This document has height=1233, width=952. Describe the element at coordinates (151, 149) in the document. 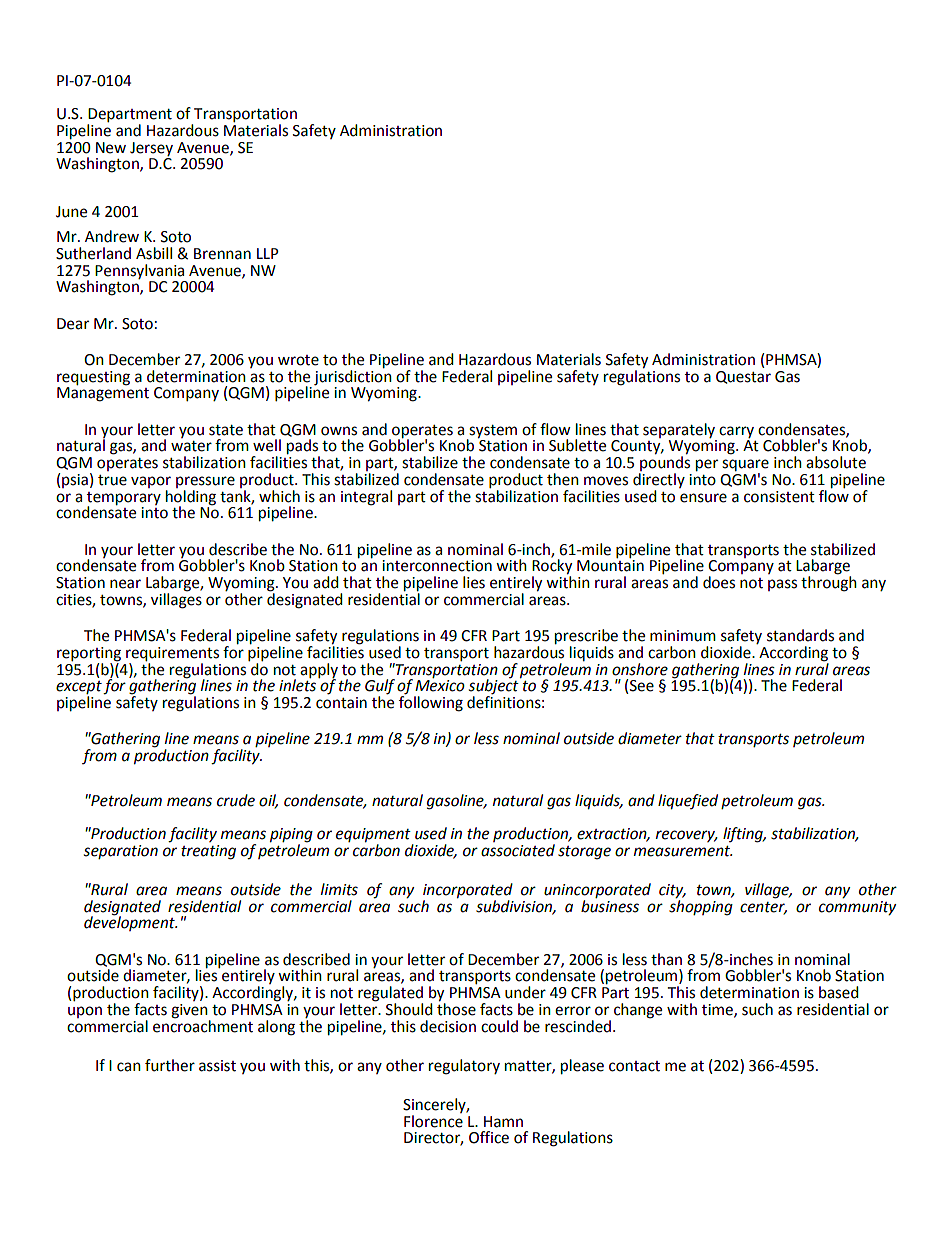

I see `Jersey` at that location.
